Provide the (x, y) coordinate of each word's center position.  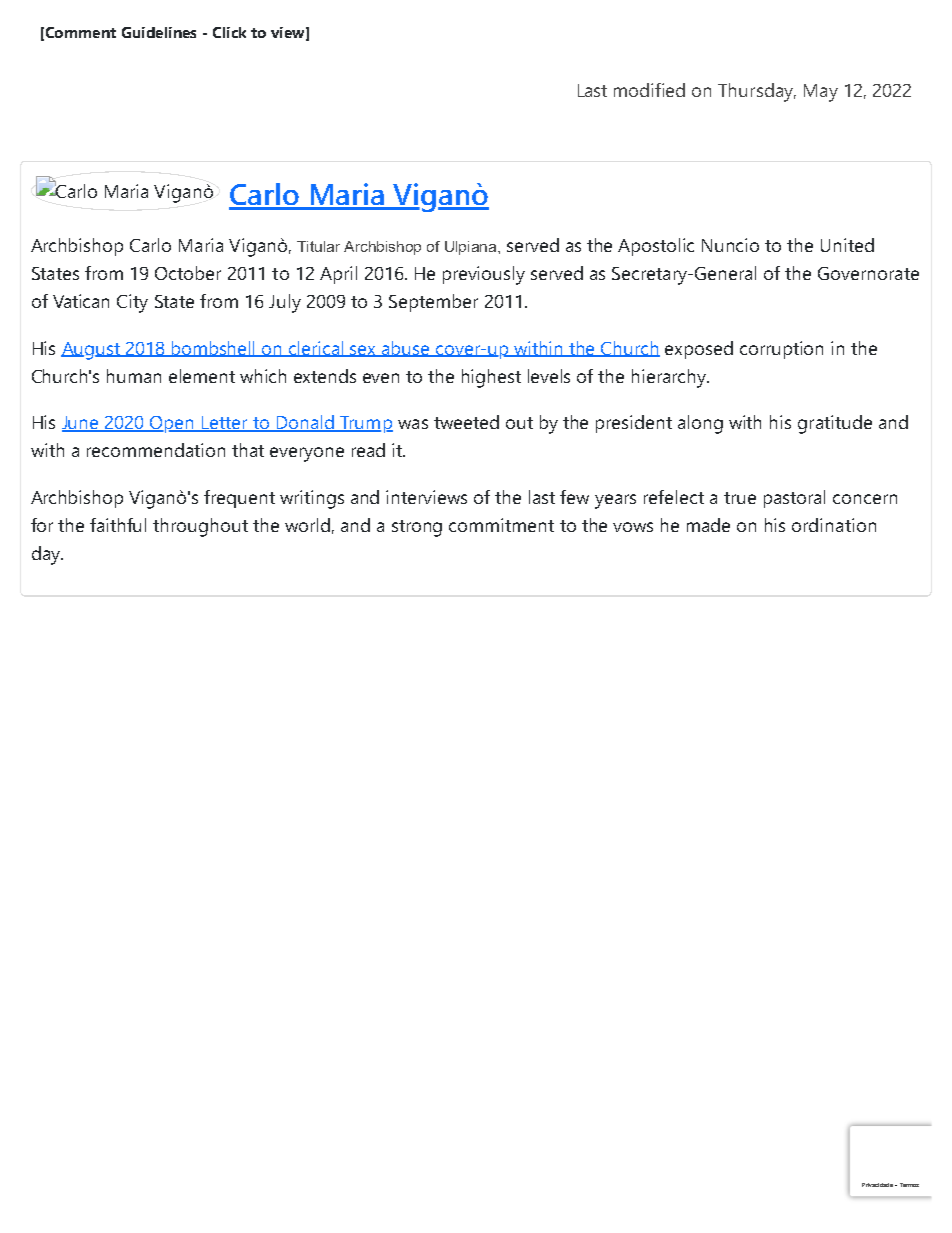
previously (484, 275)
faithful (118, 525)
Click (229, 32)
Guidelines (159, 32)
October (188, 273)
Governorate (868, 273)
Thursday (757, 92)
